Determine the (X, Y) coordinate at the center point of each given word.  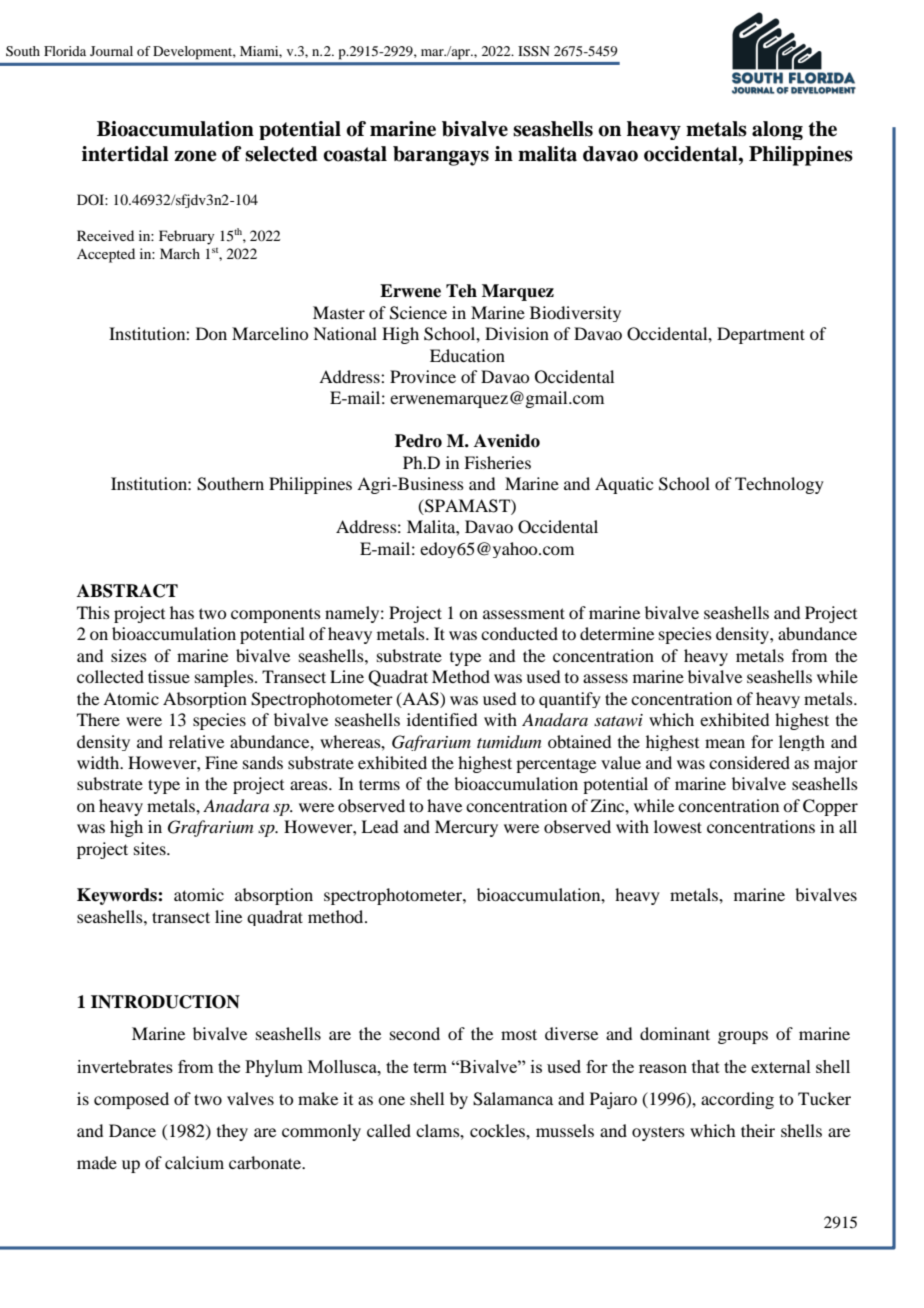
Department (761, 335)
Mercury (466, 828)
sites (151, 848)
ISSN (534, 51)
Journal (111, 51)
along (777, 130)
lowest (678, 826)
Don (211, 333)
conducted (519, 633)
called (389, 1130)
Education (467, 355)
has (182, 612)
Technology (779, 485)
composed (131, 1100)
